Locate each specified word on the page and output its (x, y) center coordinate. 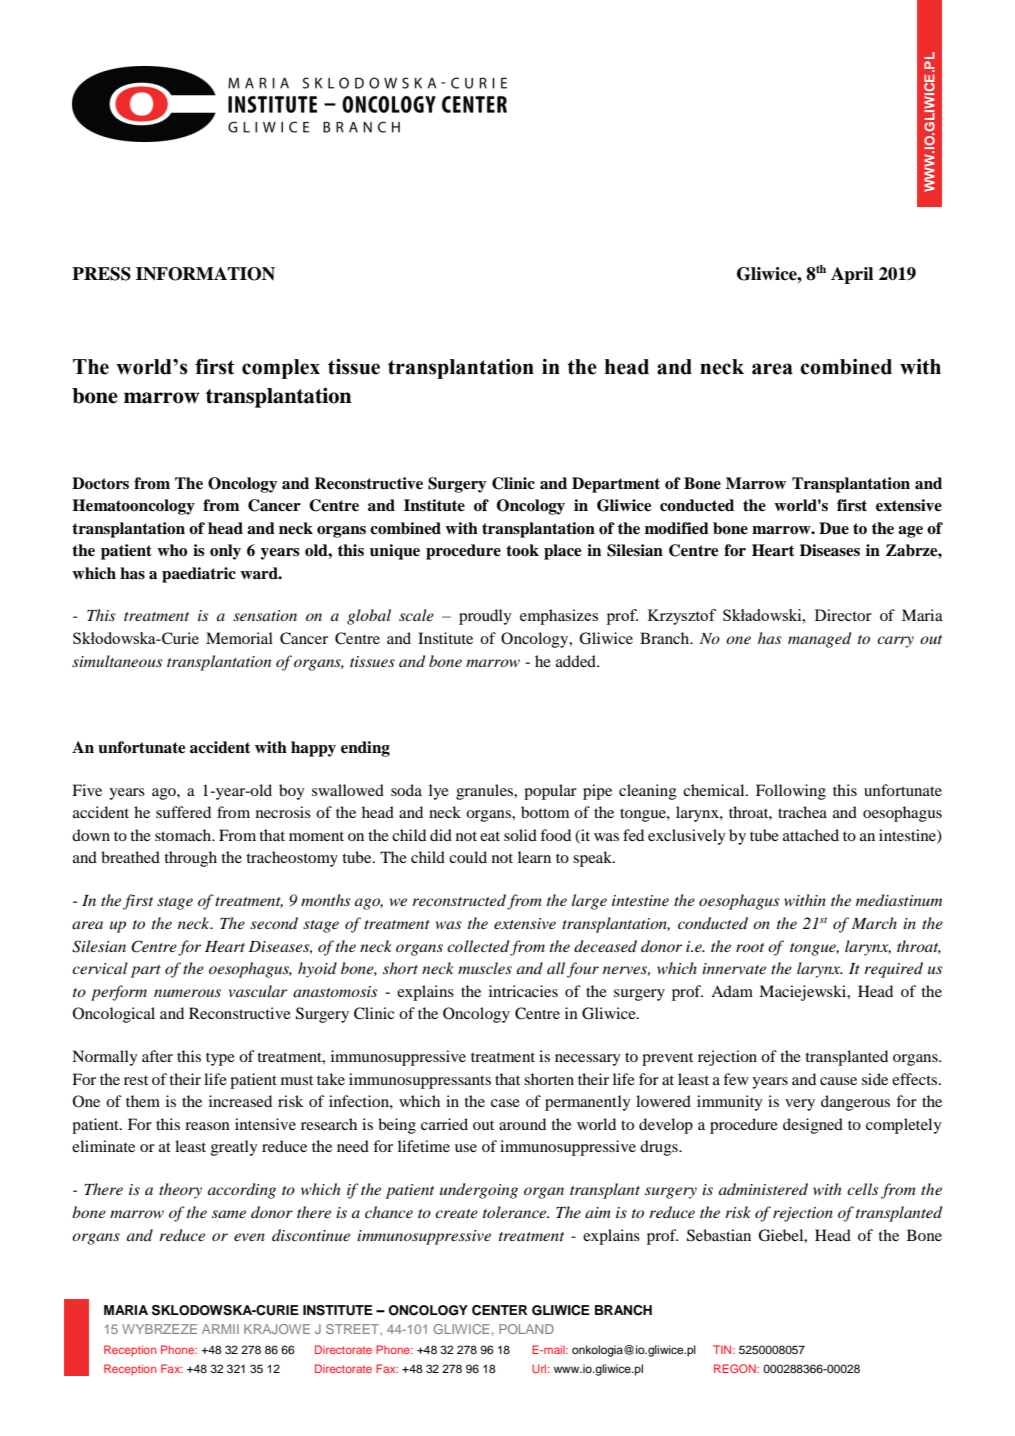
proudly (485, 617)
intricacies (523, 991)
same (229, 1214)
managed (819, 640)
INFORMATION (205, 274)
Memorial (239, 638)
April (852, 275)
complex (281, 369)
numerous (187, 993)
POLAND (526, 1329)
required (893, 970)
